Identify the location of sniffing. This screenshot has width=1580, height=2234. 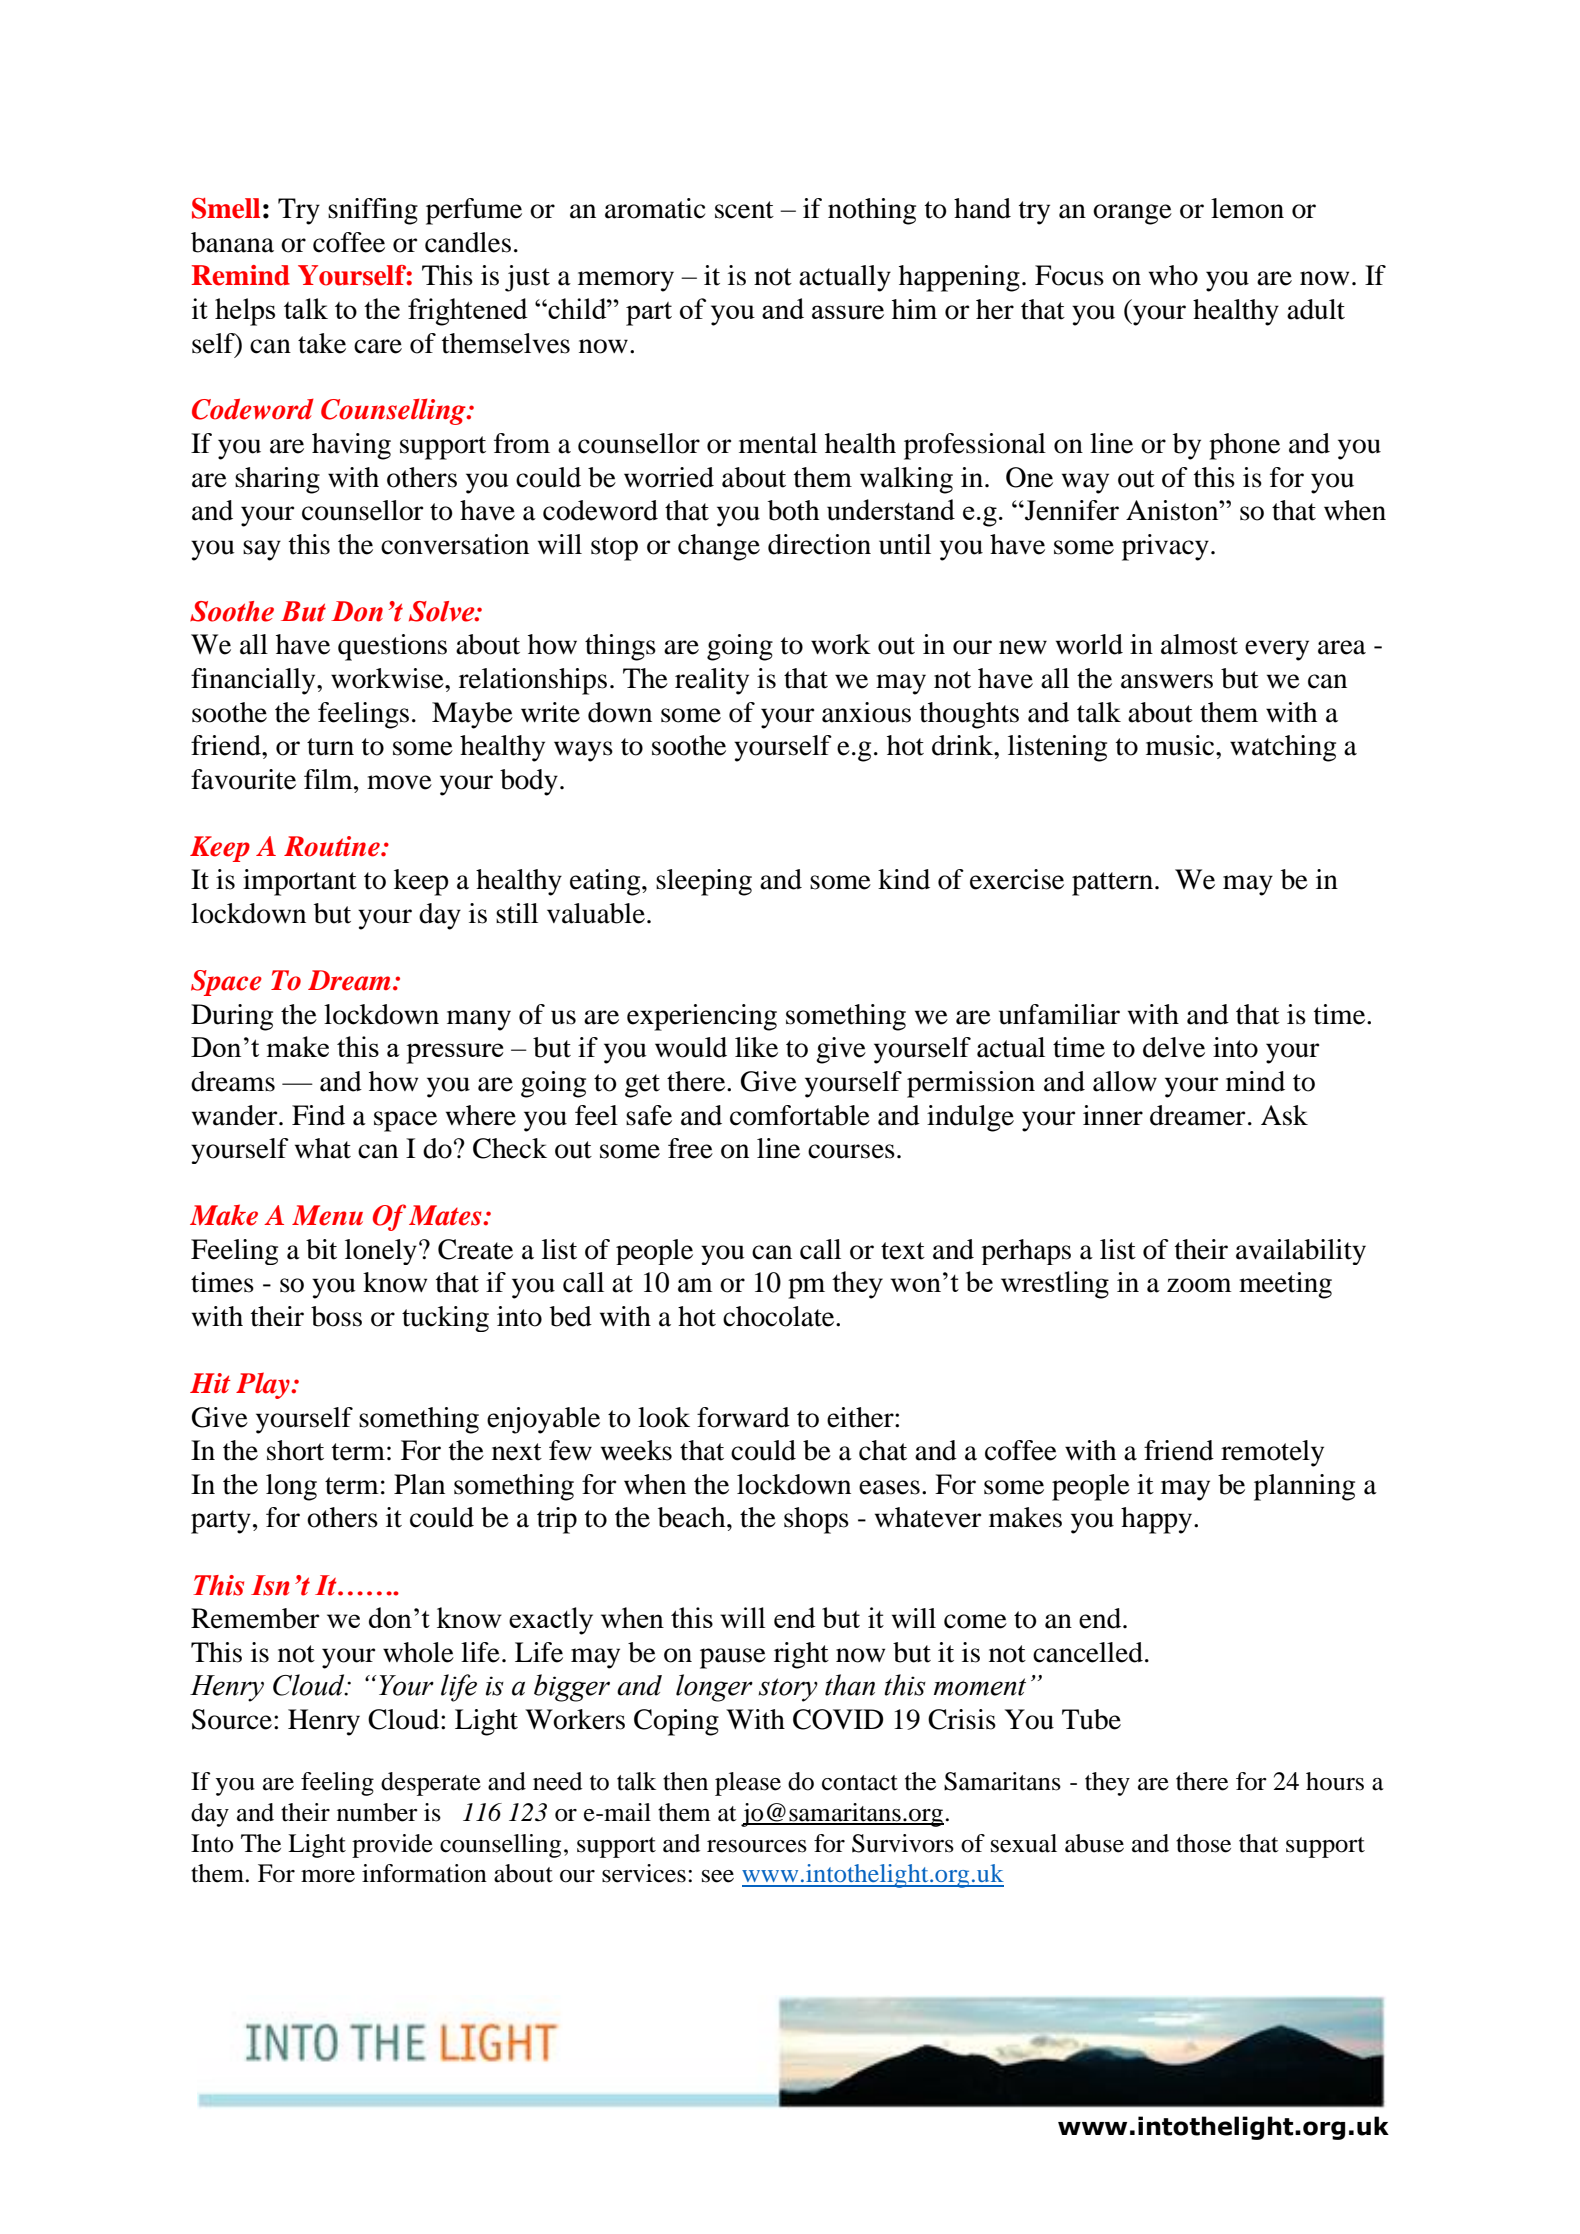
(373, 211).
